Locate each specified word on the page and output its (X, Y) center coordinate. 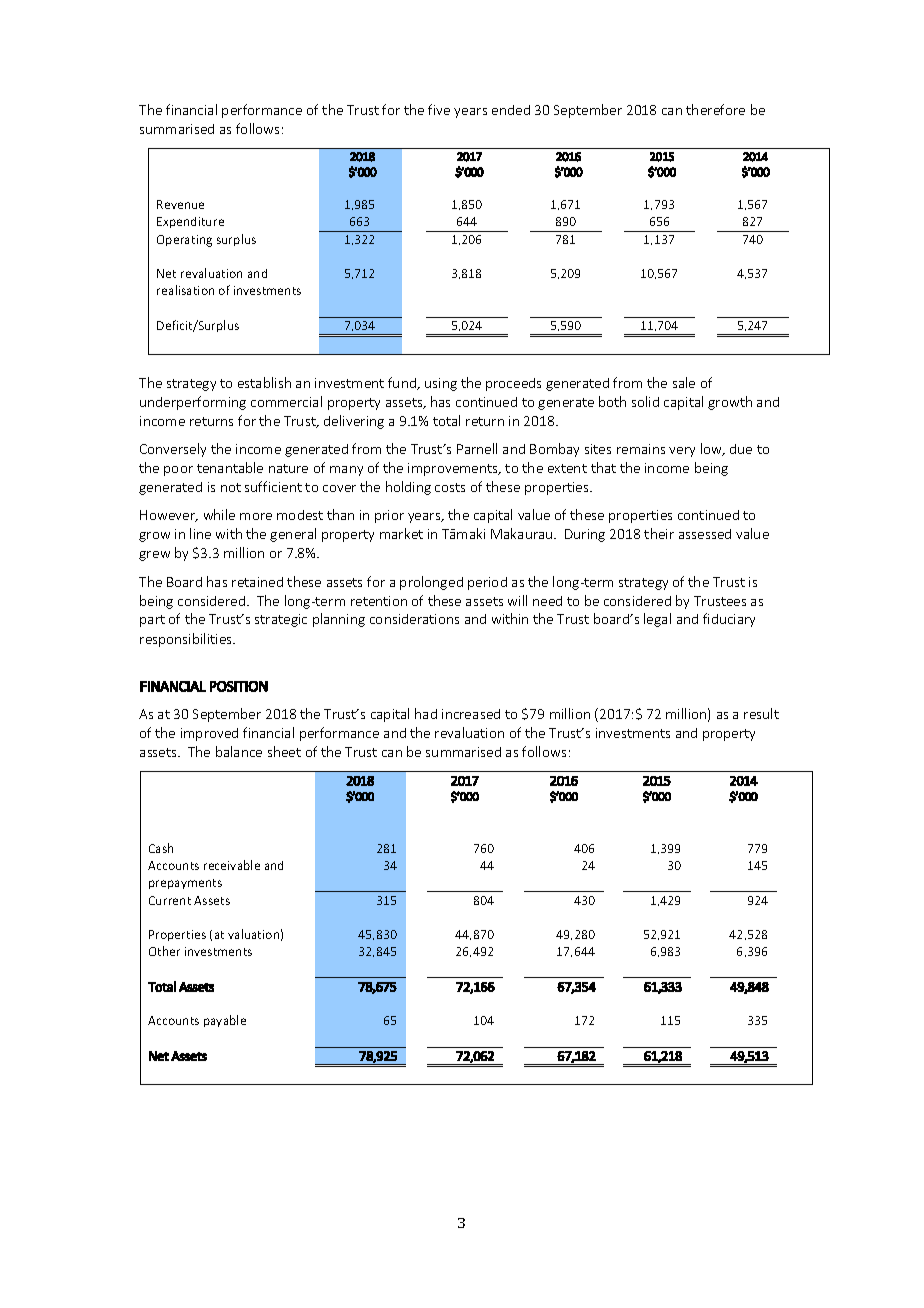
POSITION (239, 686)
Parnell (477, 448)
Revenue (180, 204)
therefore (715, 109)
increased (471, 714)
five (439, 109)
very (682, 452)
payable (225, 1021)
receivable (232, 865)
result (761, 713)
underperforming (193, 403)
